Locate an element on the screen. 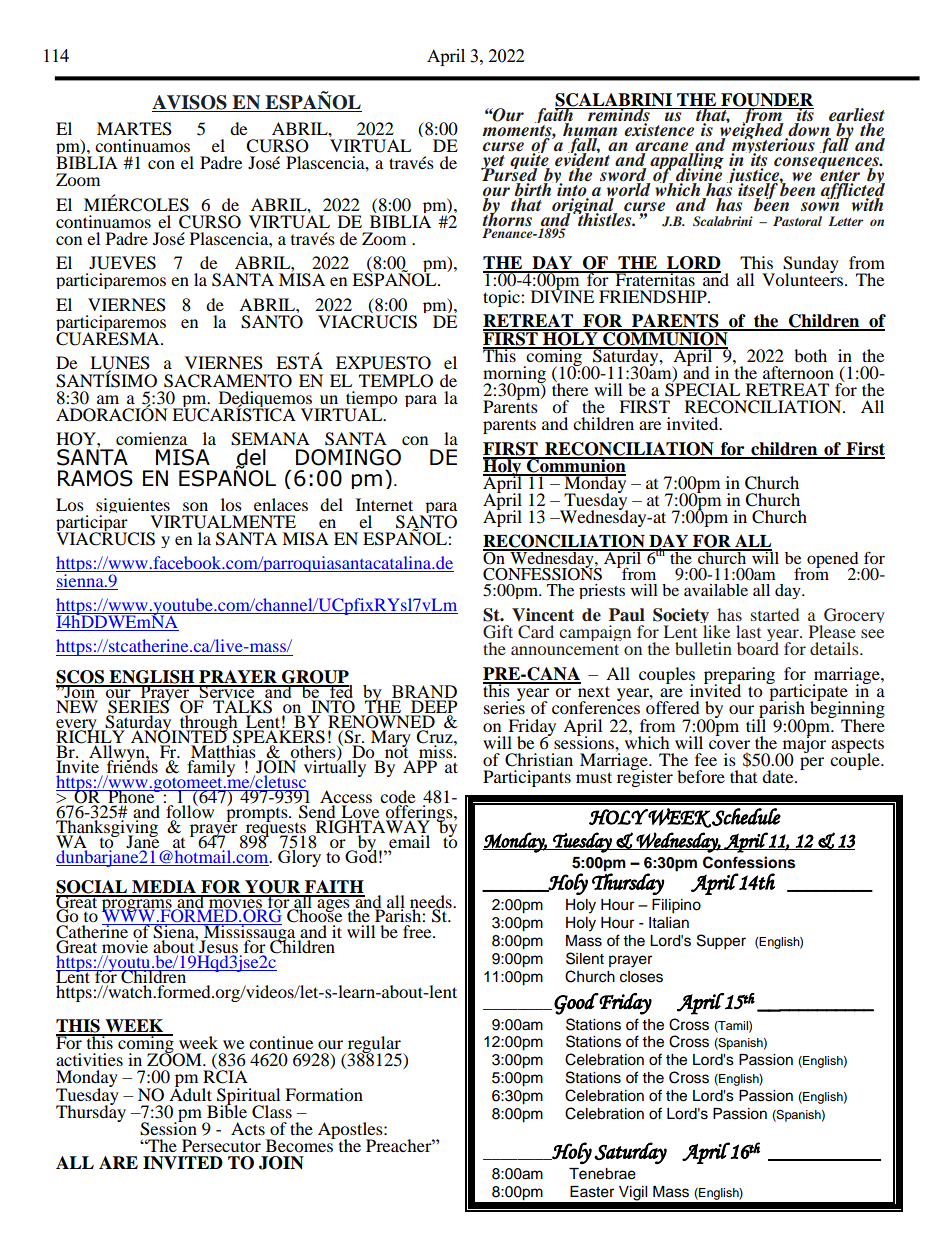 The width and height of the screenshot is (952, 1233). down is located at coordinates (809, 129).
